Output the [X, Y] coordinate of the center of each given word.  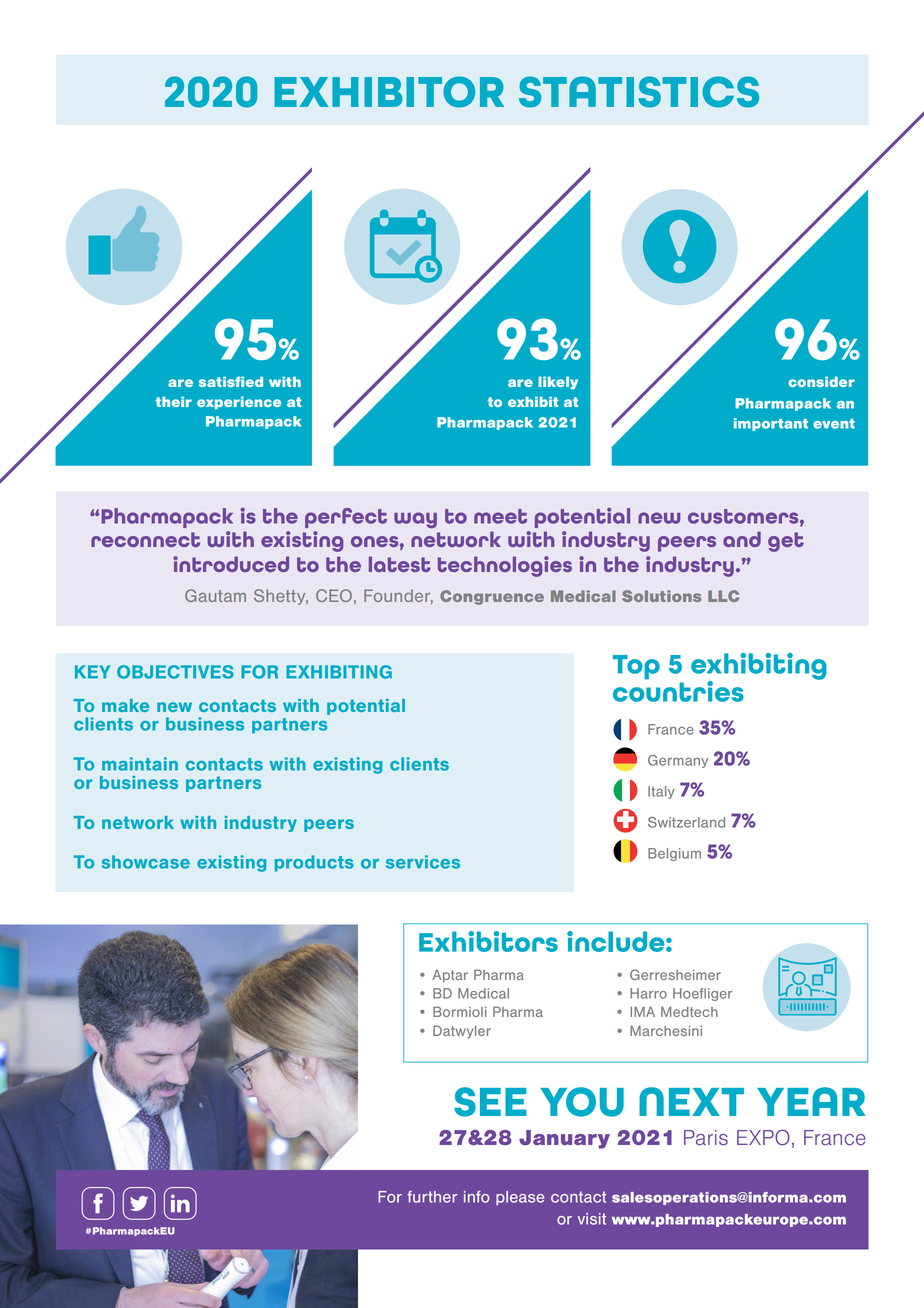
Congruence [492, 597]
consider [821, 381]
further [432, 1197]
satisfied [231, 381]
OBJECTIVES [175, 672]
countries [678, 690]
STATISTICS [639, 92]
